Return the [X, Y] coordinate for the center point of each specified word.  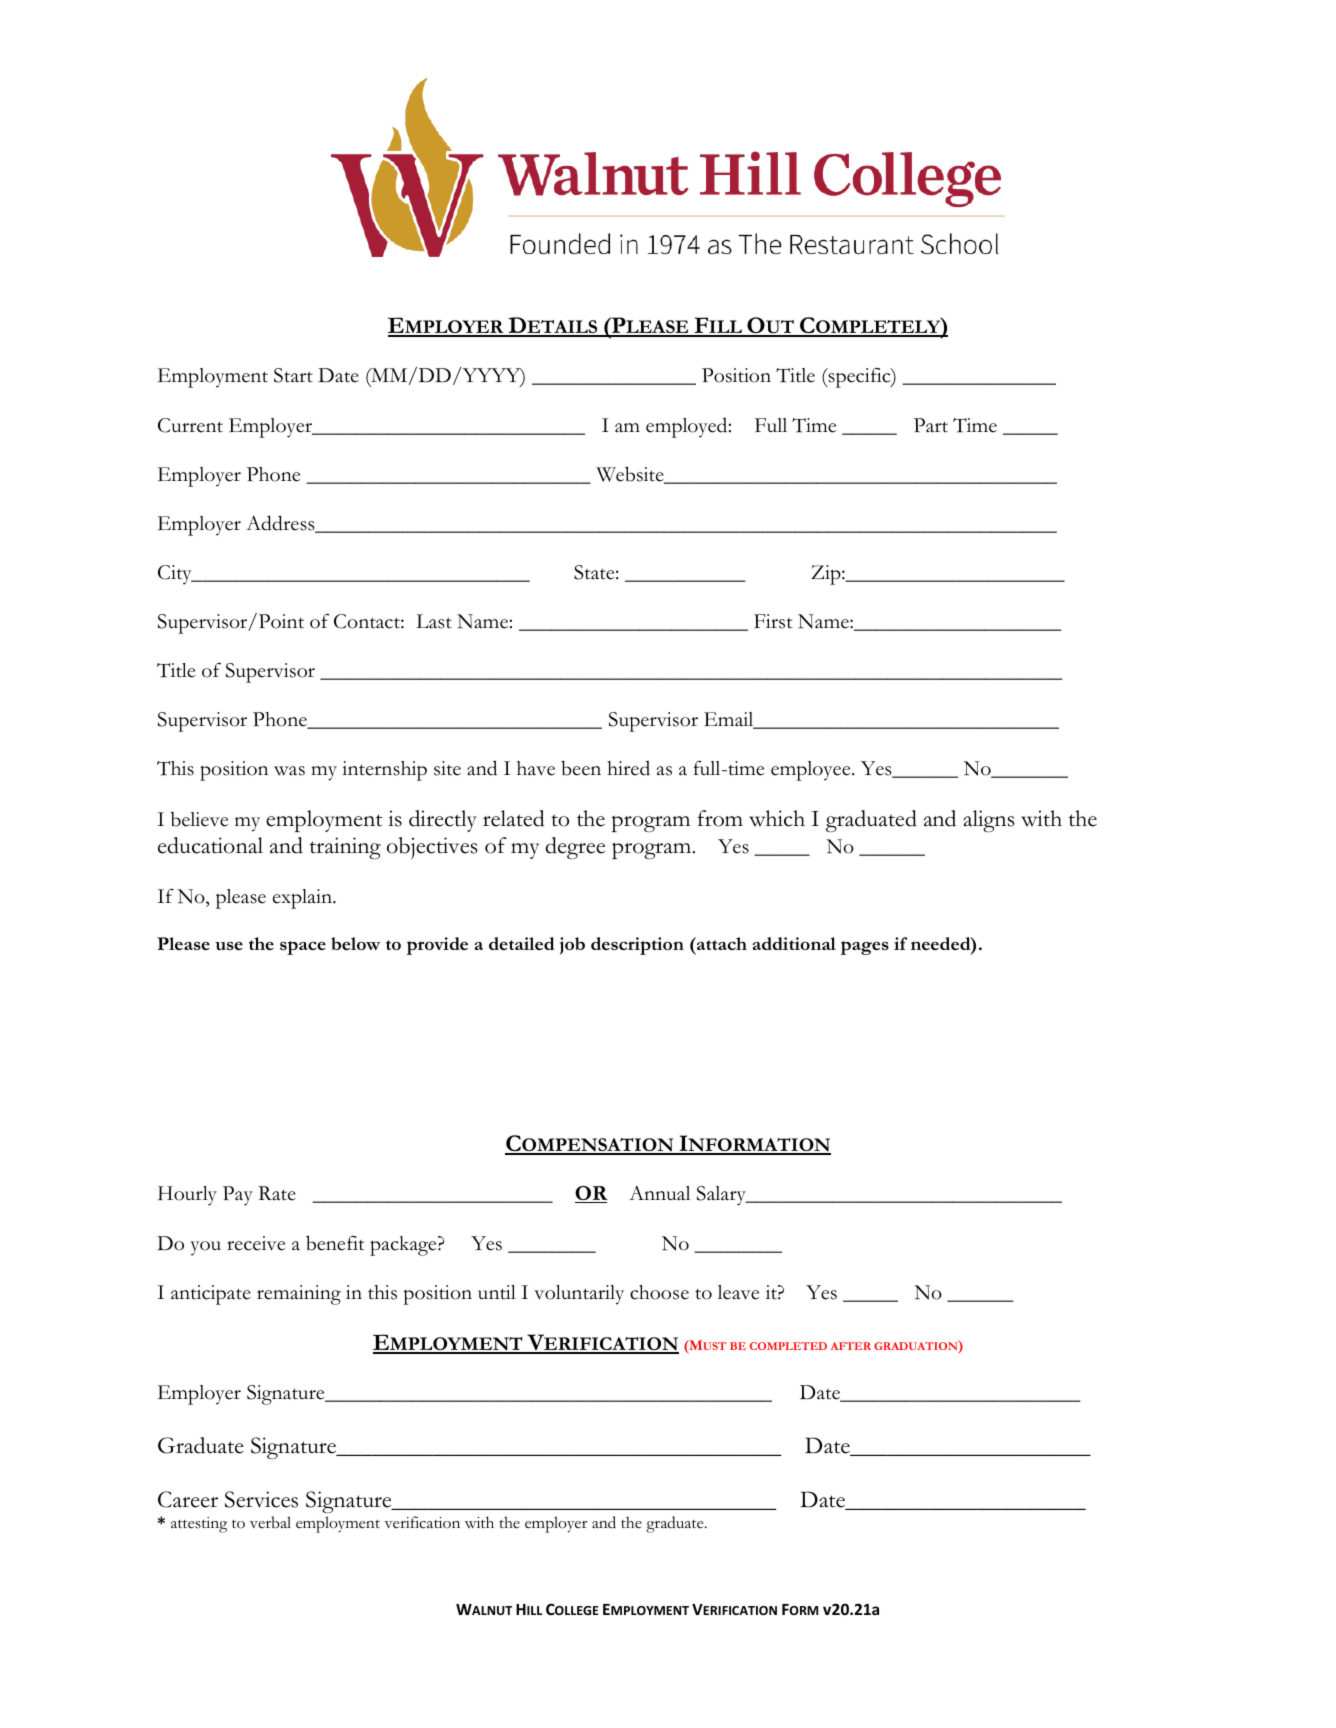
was [289, 771]
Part [931, 425]
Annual [659, 1193]
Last [434, 621]
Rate [277, 1193]
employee [812, 771]
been [581, 768]
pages [865, 948]
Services [261, 1499]
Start [293, 375]
